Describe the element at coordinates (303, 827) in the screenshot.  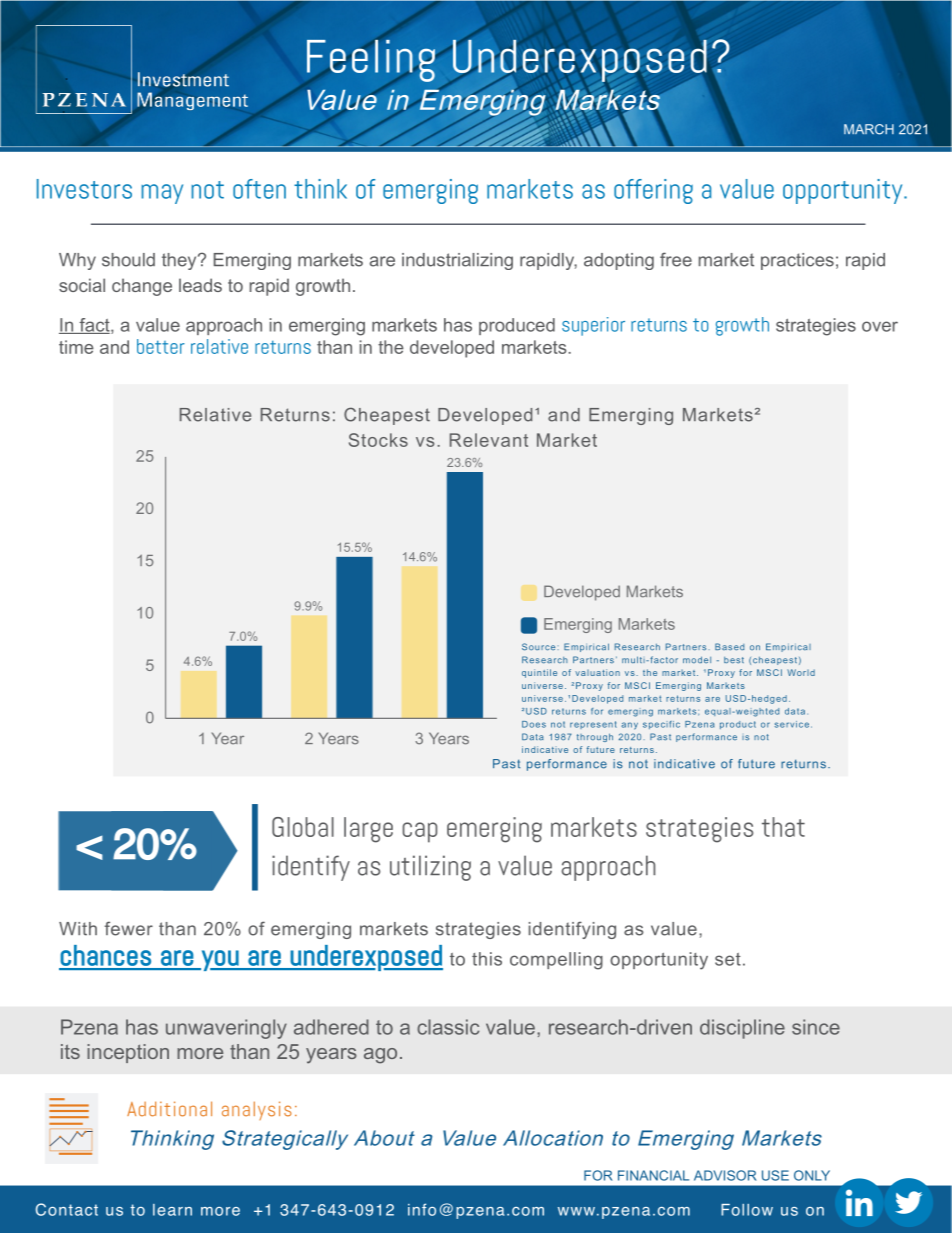
I see `Global` at that location.
